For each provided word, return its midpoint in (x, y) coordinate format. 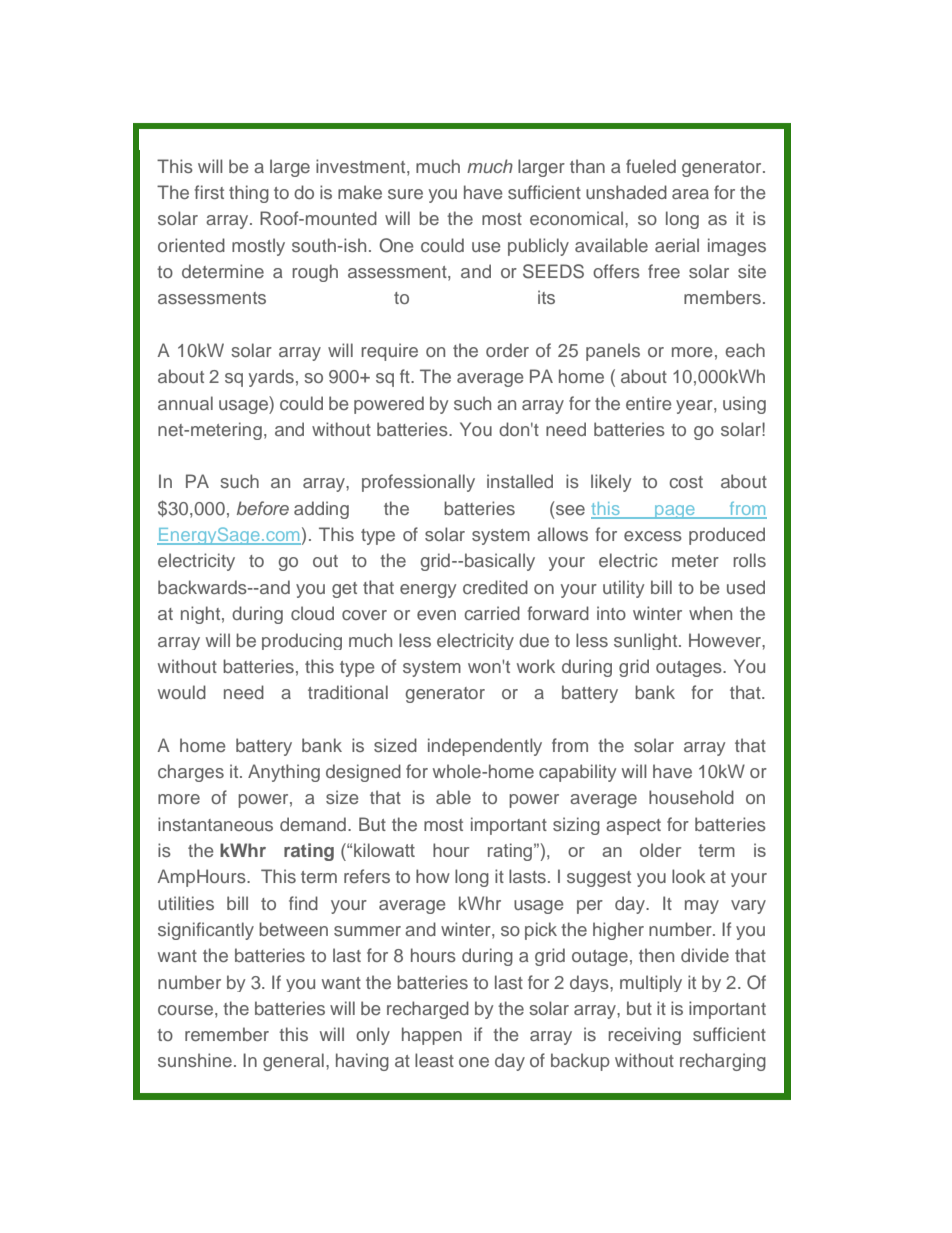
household (691, 797)
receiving (644, 1036)
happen (432, 1036)
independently (485, 747)
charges (191, 773)
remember (227, 1034)
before (263, 508)
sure (405, 194)
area (690, 194)
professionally (418, 483)
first (209, 192)
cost (686, 482)
